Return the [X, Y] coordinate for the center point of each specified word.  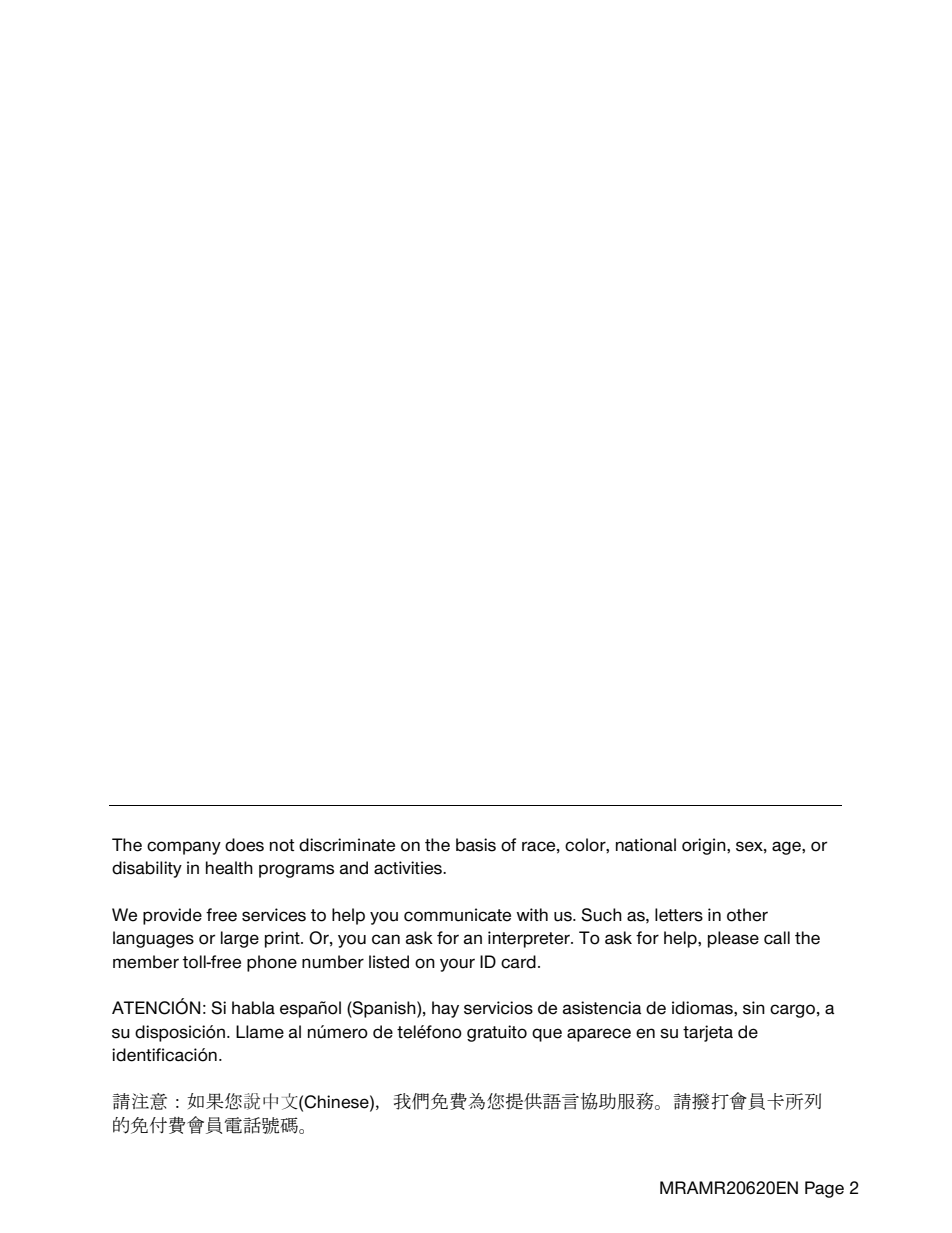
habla [253, 1008]
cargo [792, 1011]
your [457, 965]
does [244, 845]
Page [824, 1189]
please [733, 939]
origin [705, 846]
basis [476, 845]
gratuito [497, 1033]
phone [272, 963]
